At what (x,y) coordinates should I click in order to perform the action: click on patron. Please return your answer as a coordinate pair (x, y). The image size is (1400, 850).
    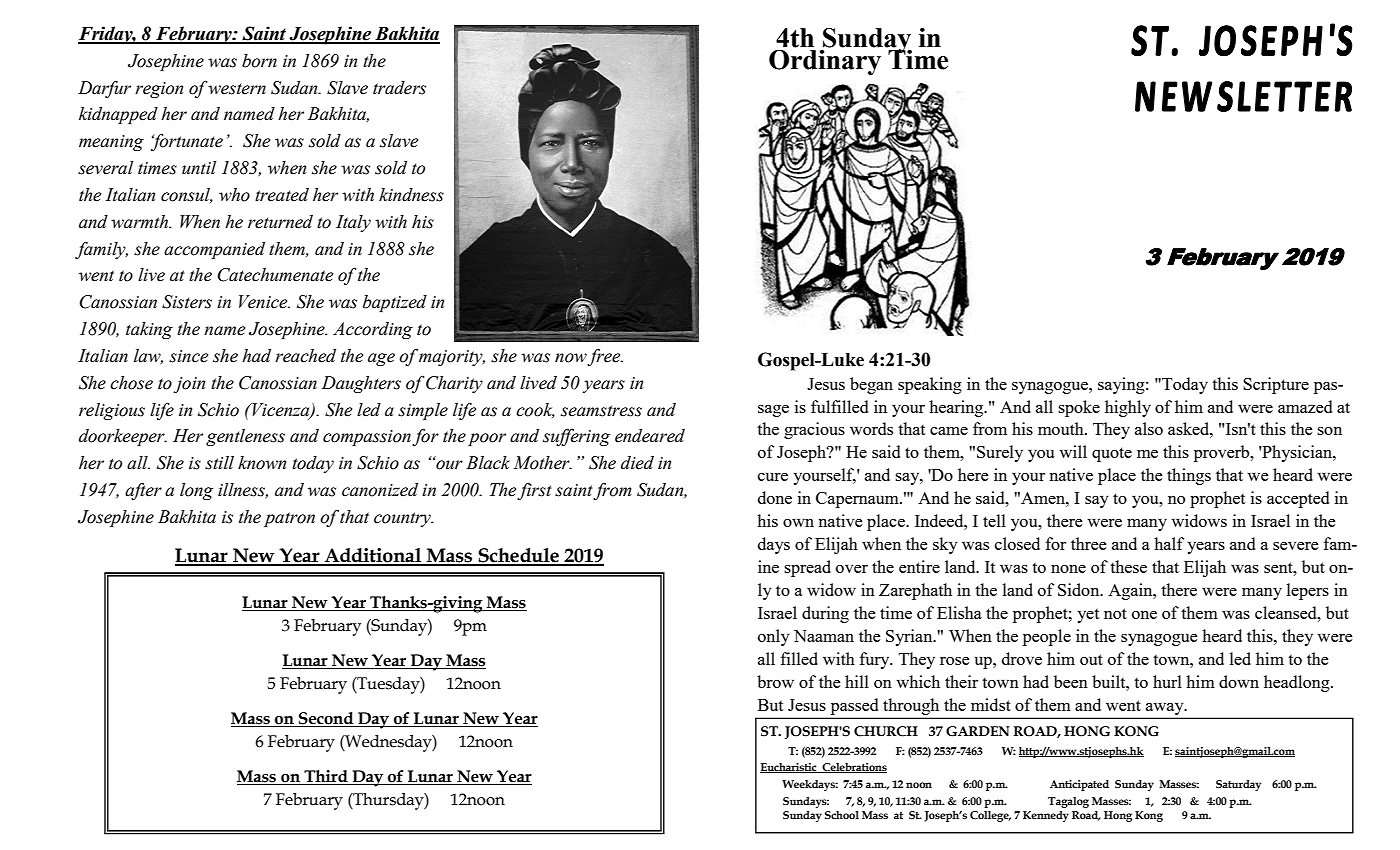
    Looking at the image, I should click on (289, 519).
